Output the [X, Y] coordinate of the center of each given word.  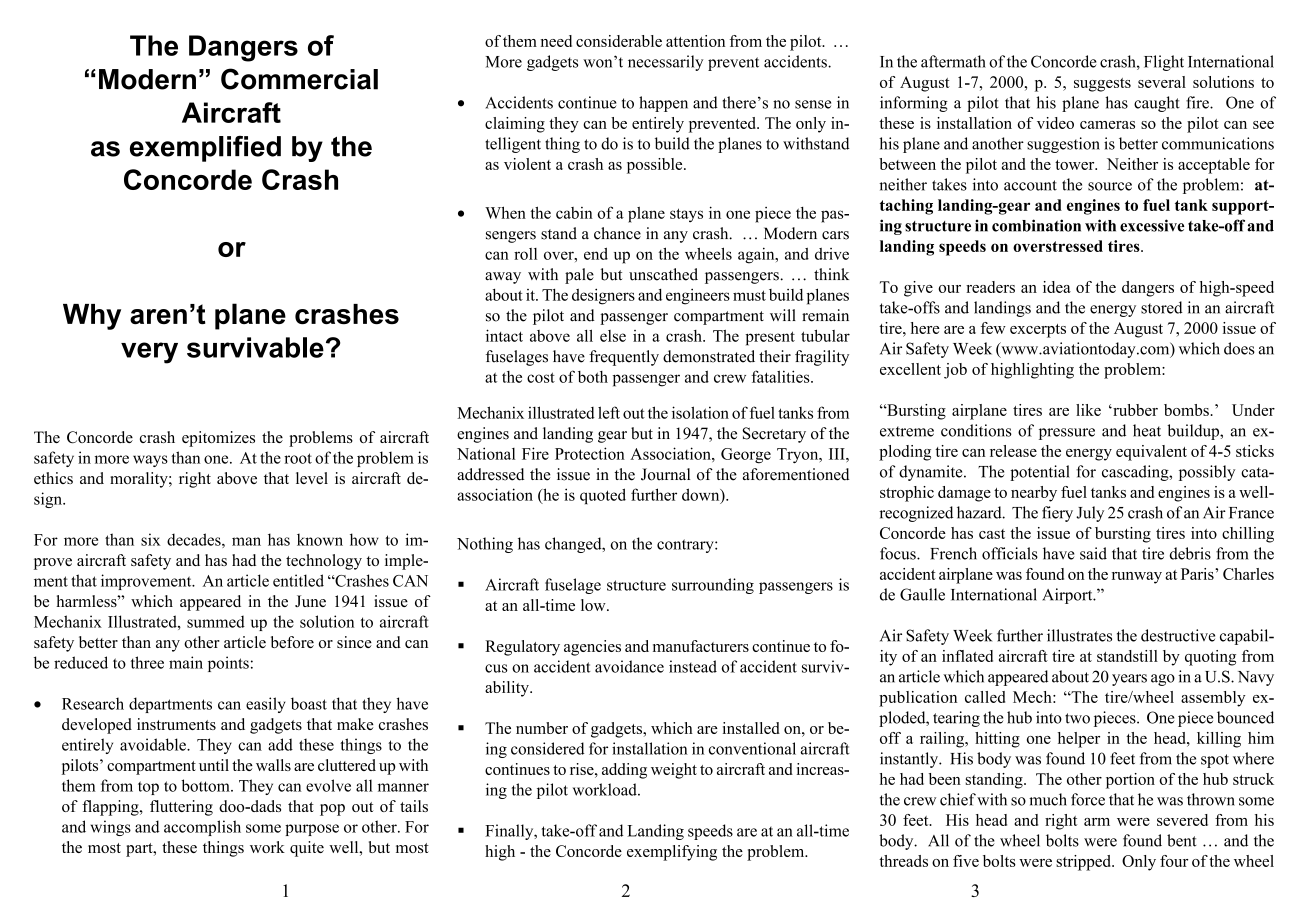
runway [1137, 578]
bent [1181, 840]
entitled [298, 580]
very [149, 353]
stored [1162, 307]
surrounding [713, 586]
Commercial [299, 79]
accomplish [202, 828]
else [613, 336]
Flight [1164, 63]
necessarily [665, 63]
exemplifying [672, 853]
